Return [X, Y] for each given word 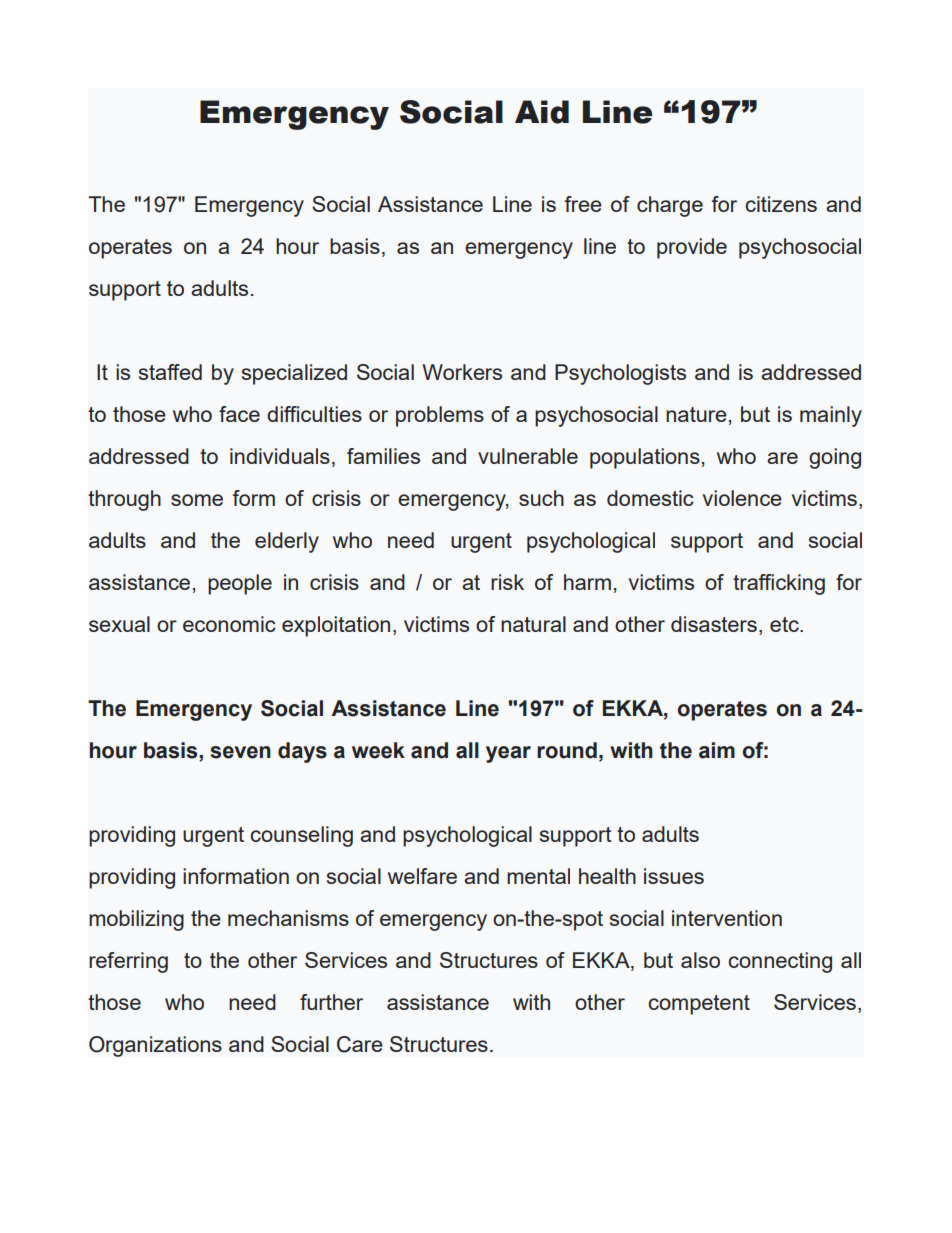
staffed [170, 372]
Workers [462, 372]
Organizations [155, 1046]
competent [699, 1005]
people [240, 584]
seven [240, 752]
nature [696, 414]
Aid [542, 112]
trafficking [779, 584]
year [508, 754]
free [583, 204]
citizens [781, 204]
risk [507, 582]
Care [360, 1044]
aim [717, 750]
